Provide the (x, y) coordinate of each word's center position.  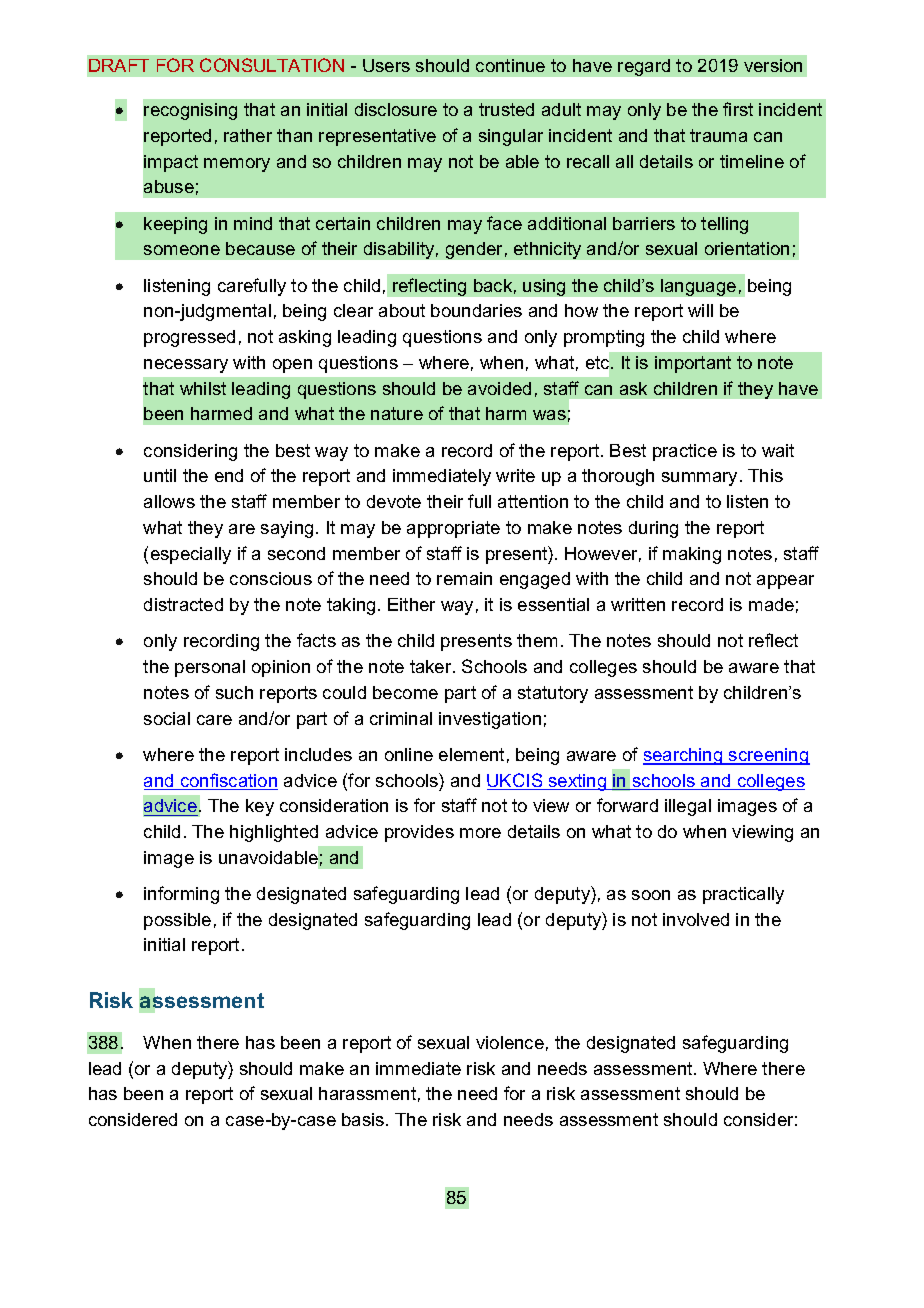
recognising (190, 111)
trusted (506, 109)
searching (684, 756)
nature (397, 413)
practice (685, 452)
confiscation (228, 781)
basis (364, 1119)
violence (510, 1042)
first (738, 109)
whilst (203, 388)
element (471, 754)
